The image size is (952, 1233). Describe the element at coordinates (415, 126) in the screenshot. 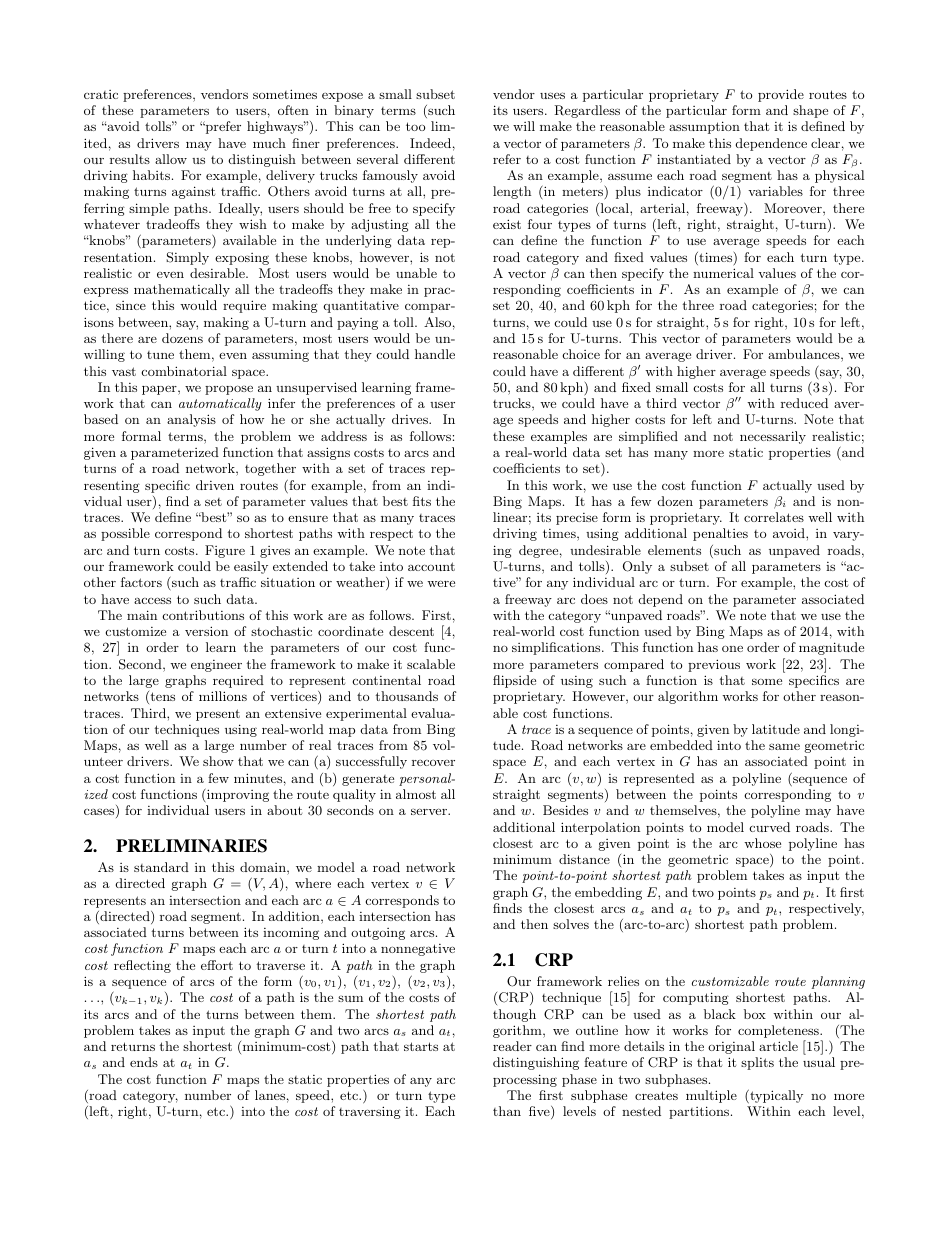

I see `too` at that location.
